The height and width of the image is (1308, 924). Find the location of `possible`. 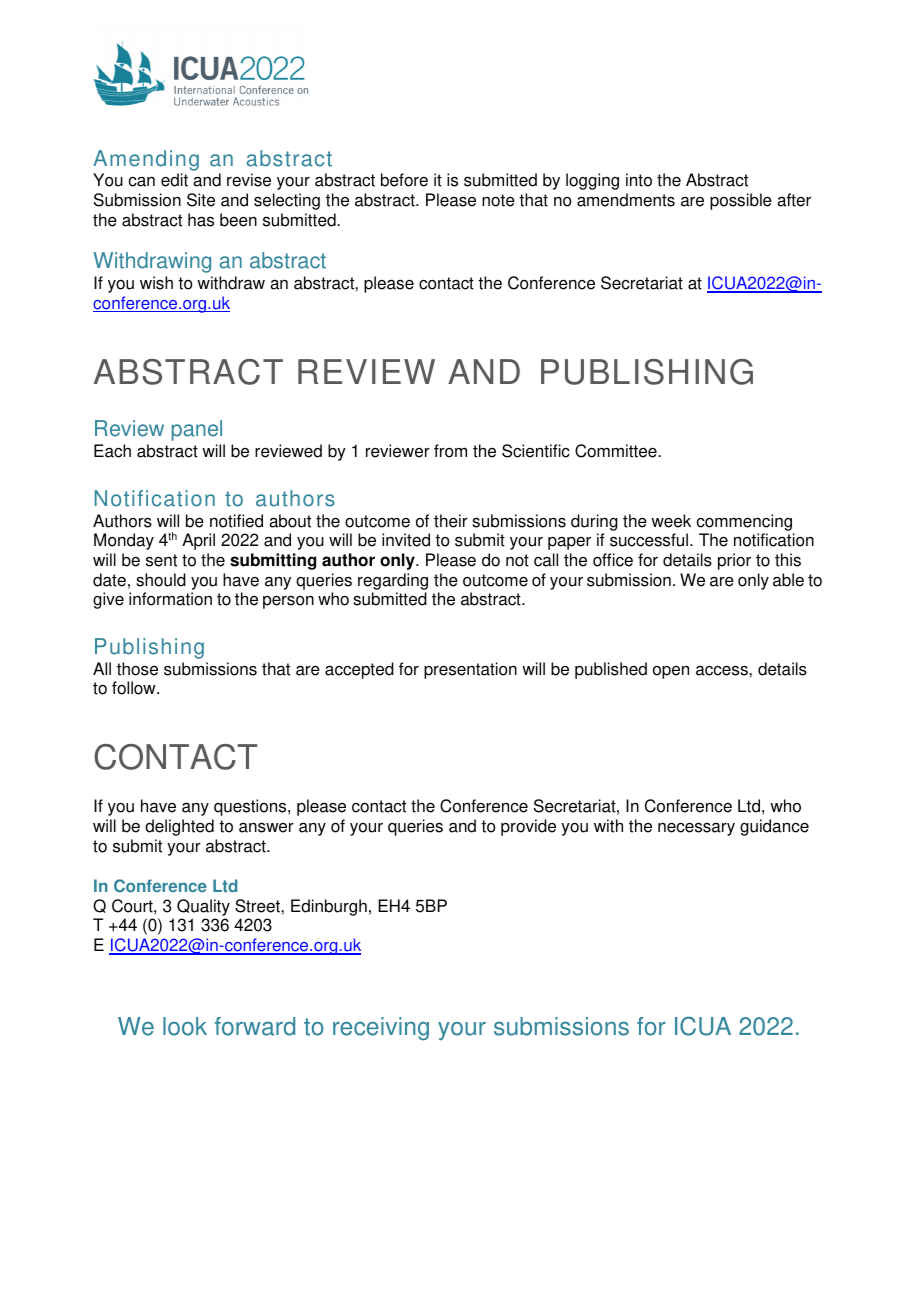

possible is located at coordinates (741, 201).
